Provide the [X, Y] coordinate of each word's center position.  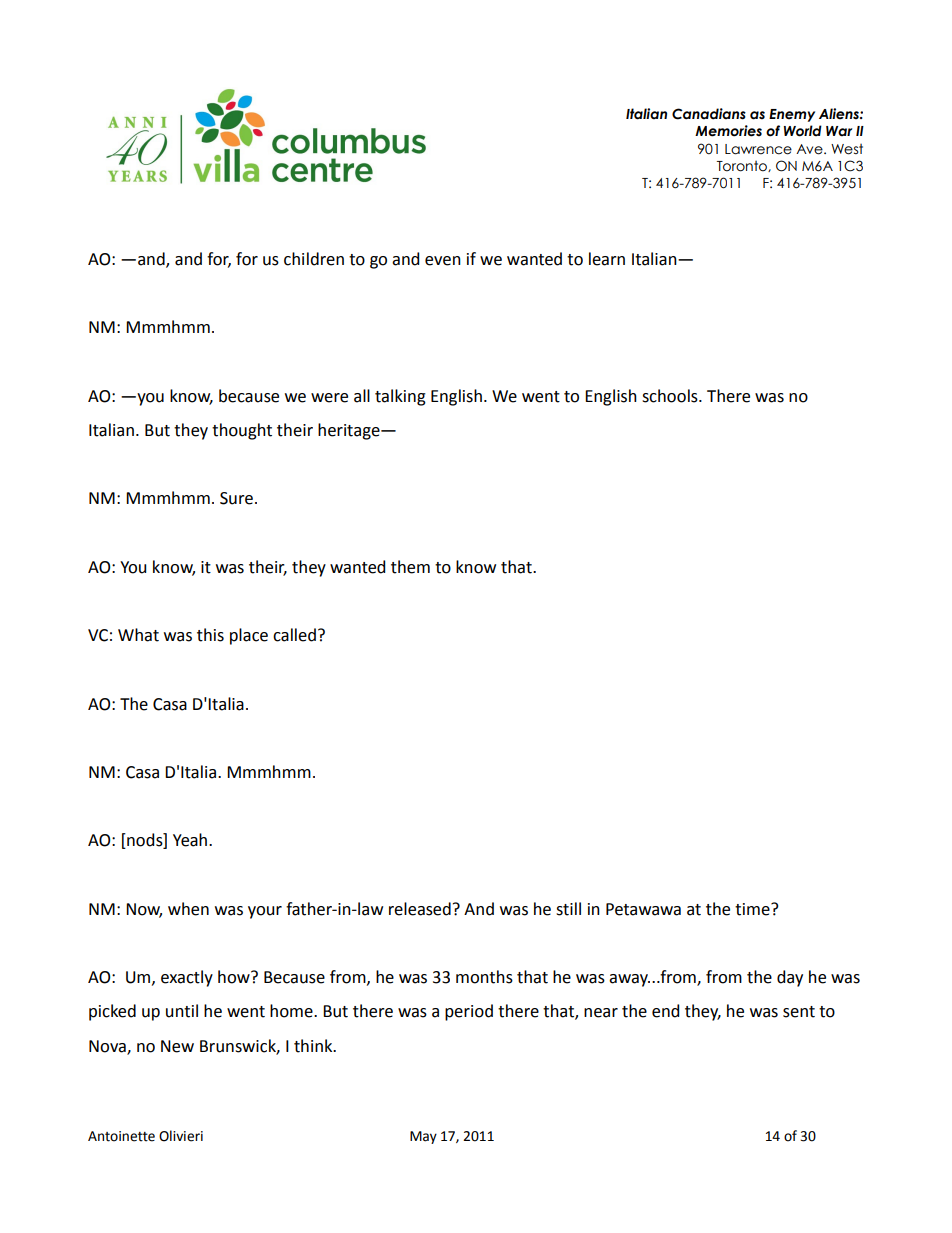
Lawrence [758, 149]
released [420, 909]
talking [400, 397]
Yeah [191, 840]
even [443, 261]
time [753, 909]
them [410, 567]
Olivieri [181, 1136]
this [210, 635]
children [314, 259]
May [423, 1137]
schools [671, 396]
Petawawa [643, 909]
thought [242, 431]
